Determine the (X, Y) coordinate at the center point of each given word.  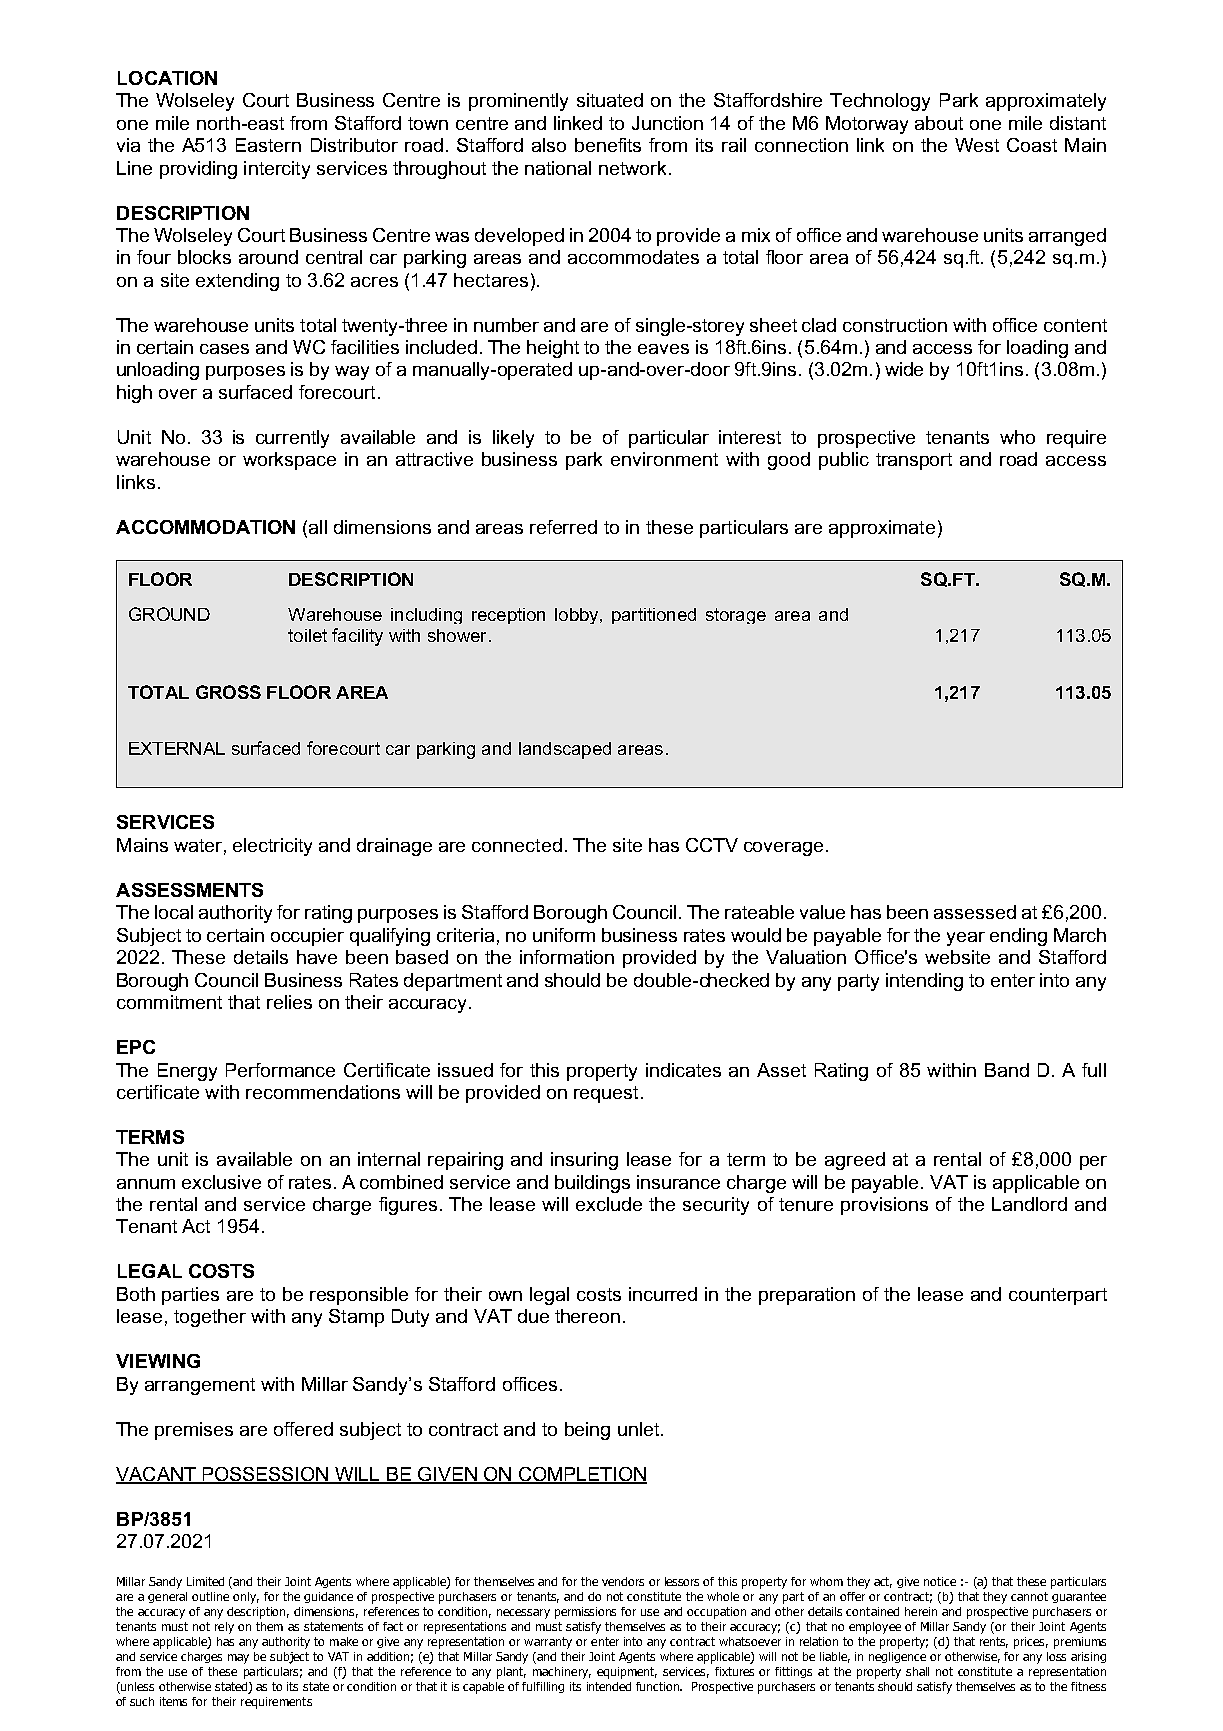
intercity (277, 170)
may (238, 1659)
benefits (608, 145)
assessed (975, 912)
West (977, 145)
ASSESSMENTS (189, 890)
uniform (564, 935)
